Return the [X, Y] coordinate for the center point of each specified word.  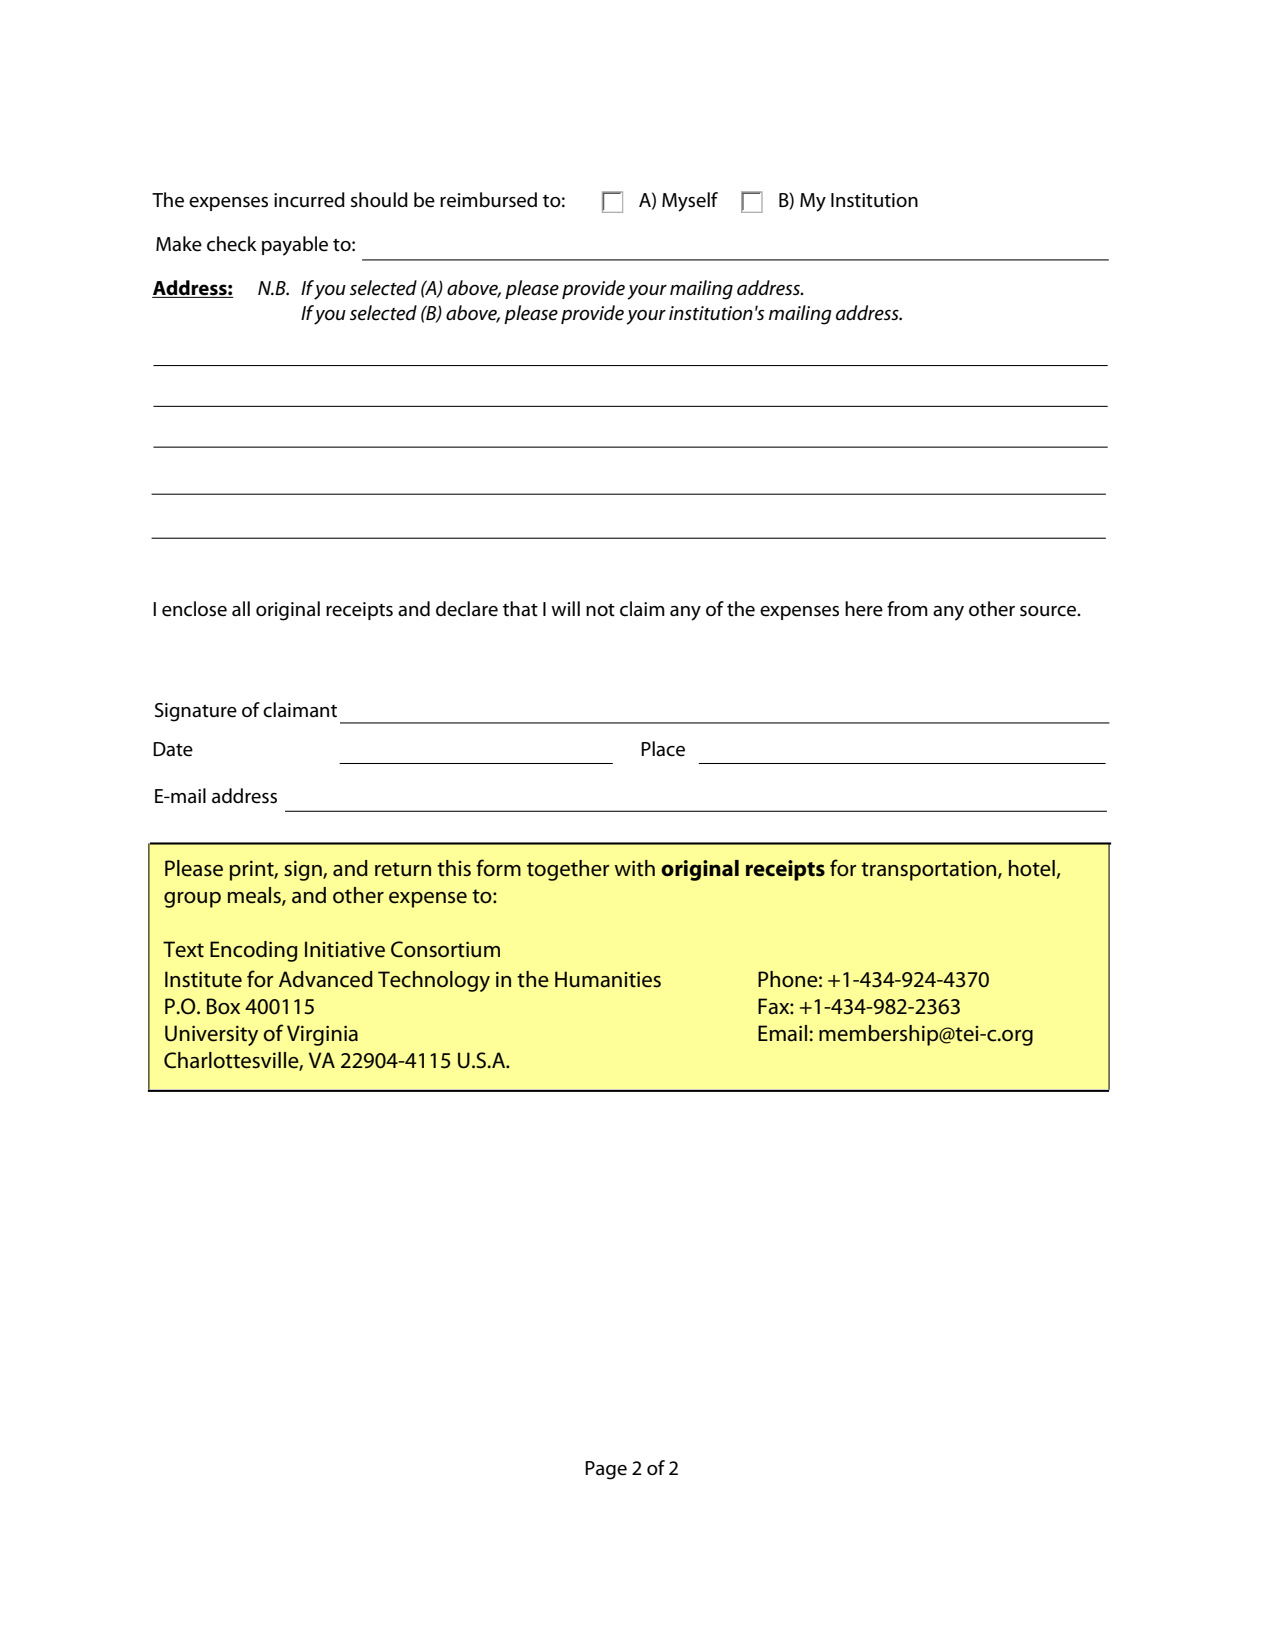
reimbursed [488, 200]
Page [606, 1470]
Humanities [608, 979]
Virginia [322, 1035]
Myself [690, 202]
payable [295, 246]
